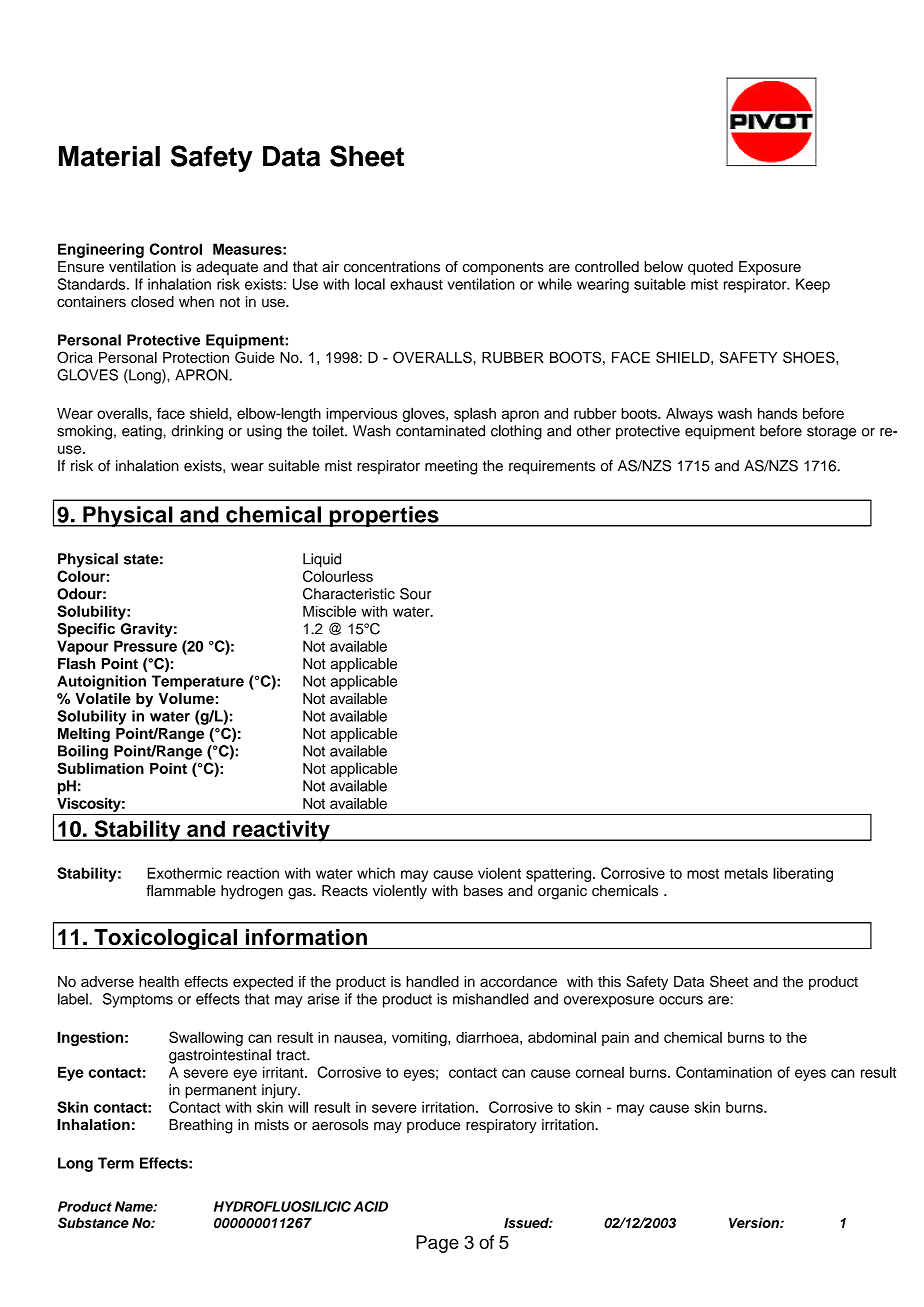 Image resolution: width=924 pixels, height=1307 pixels. Describe the element at coordinates (420, 1039) in the document. I see `vomiting` at that location.
